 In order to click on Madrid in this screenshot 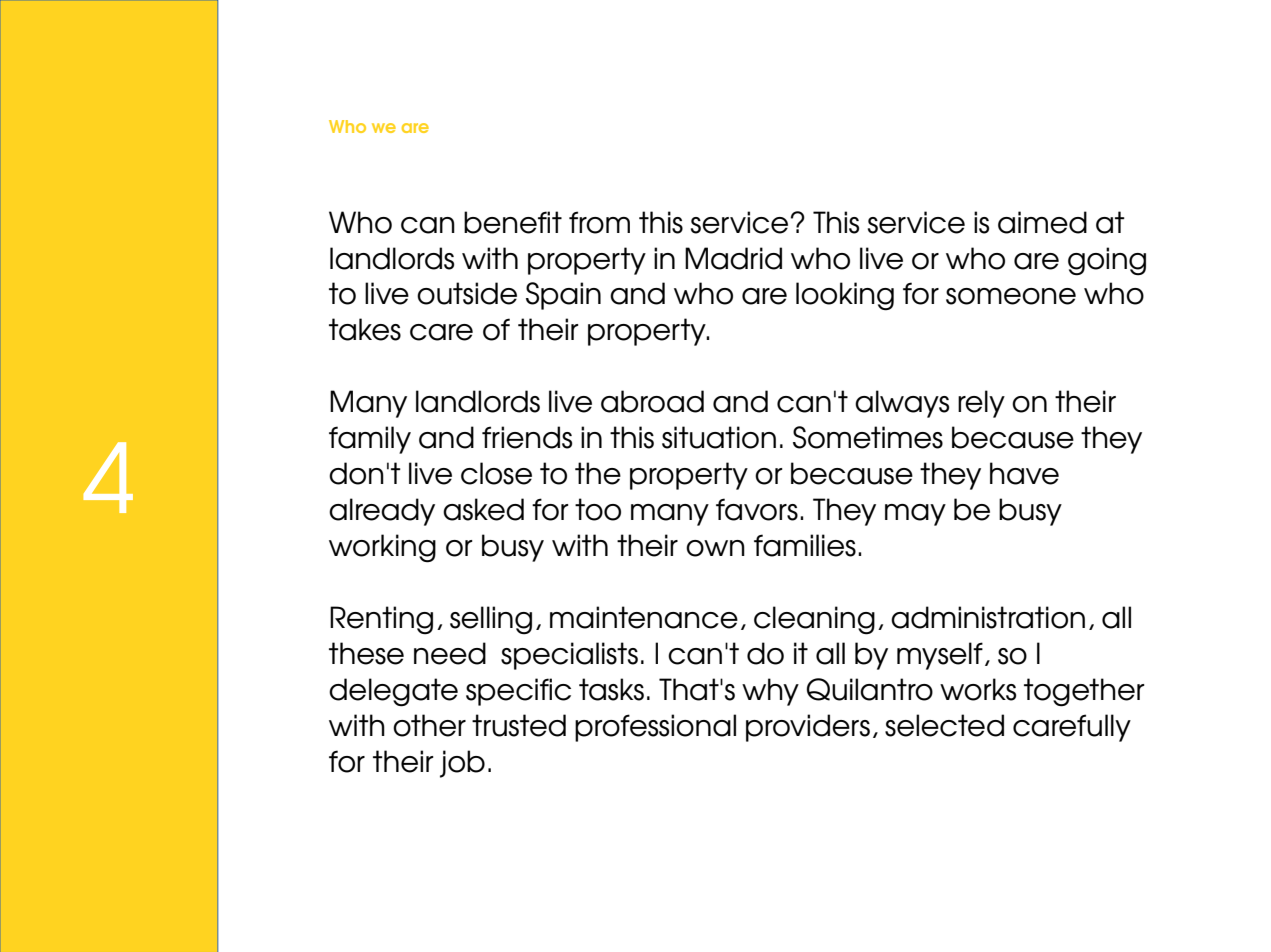, I will do `click(733, 258)`.
